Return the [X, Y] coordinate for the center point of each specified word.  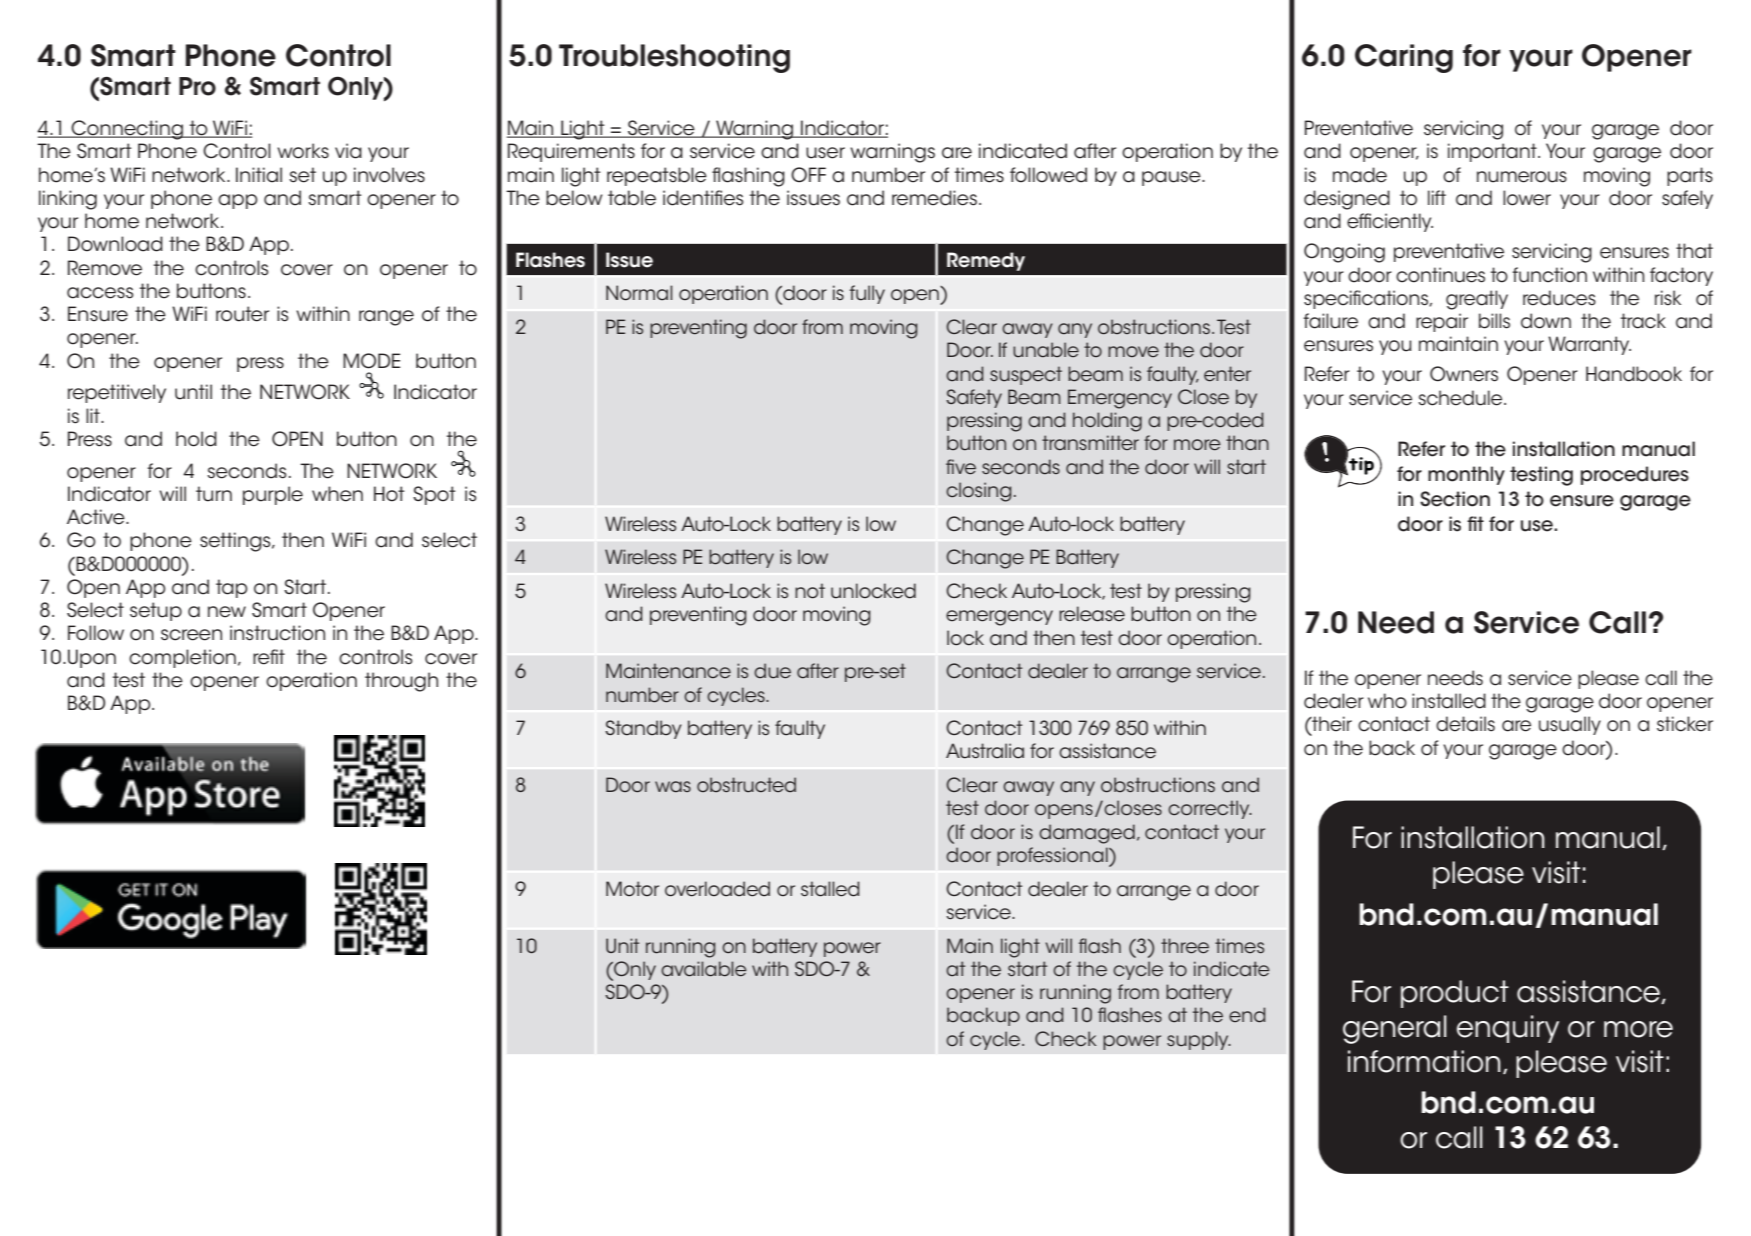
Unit [622, 945]
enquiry [1508, 1029]
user [825, 153]
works [303, 151]
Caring [1404, 58]
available [704, 969]
